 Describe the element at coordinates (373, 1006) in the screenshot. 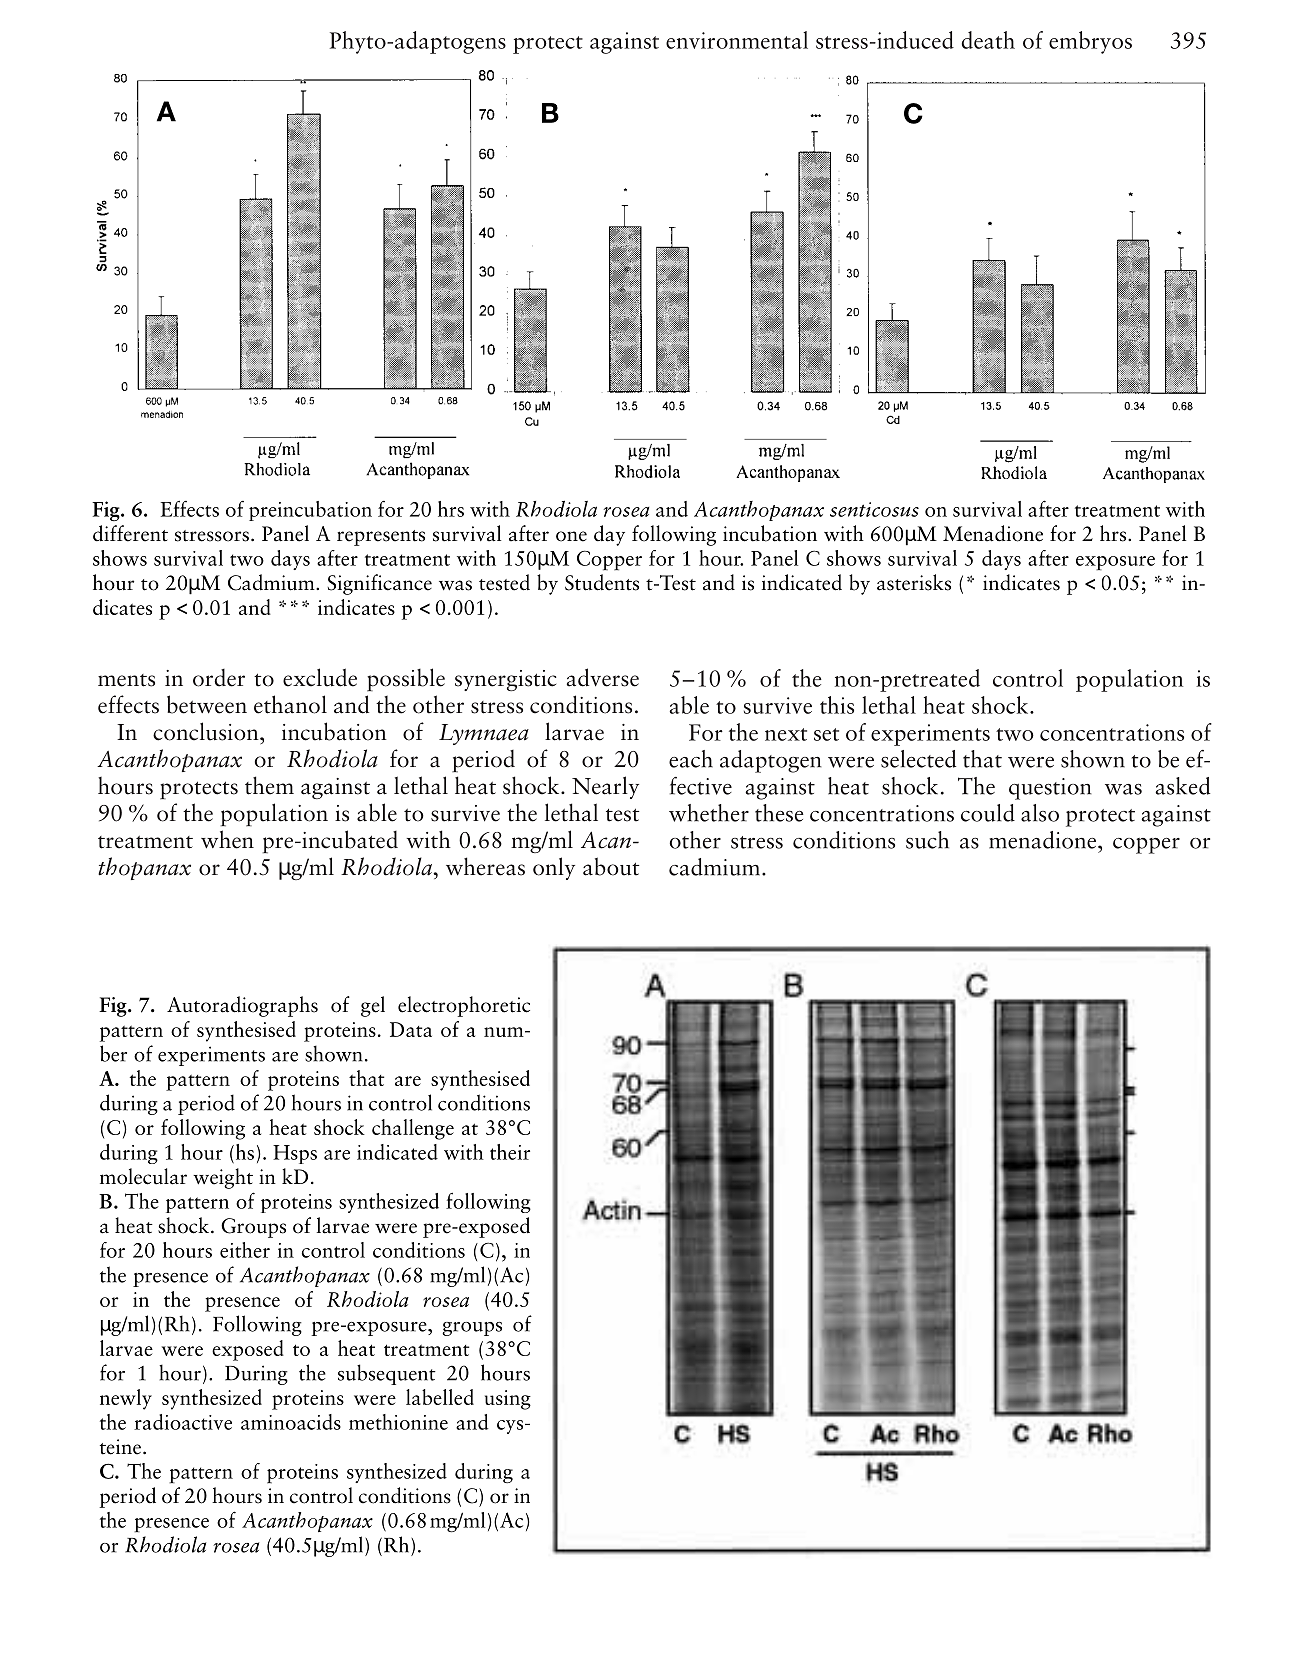

I see `gel` at that location.
